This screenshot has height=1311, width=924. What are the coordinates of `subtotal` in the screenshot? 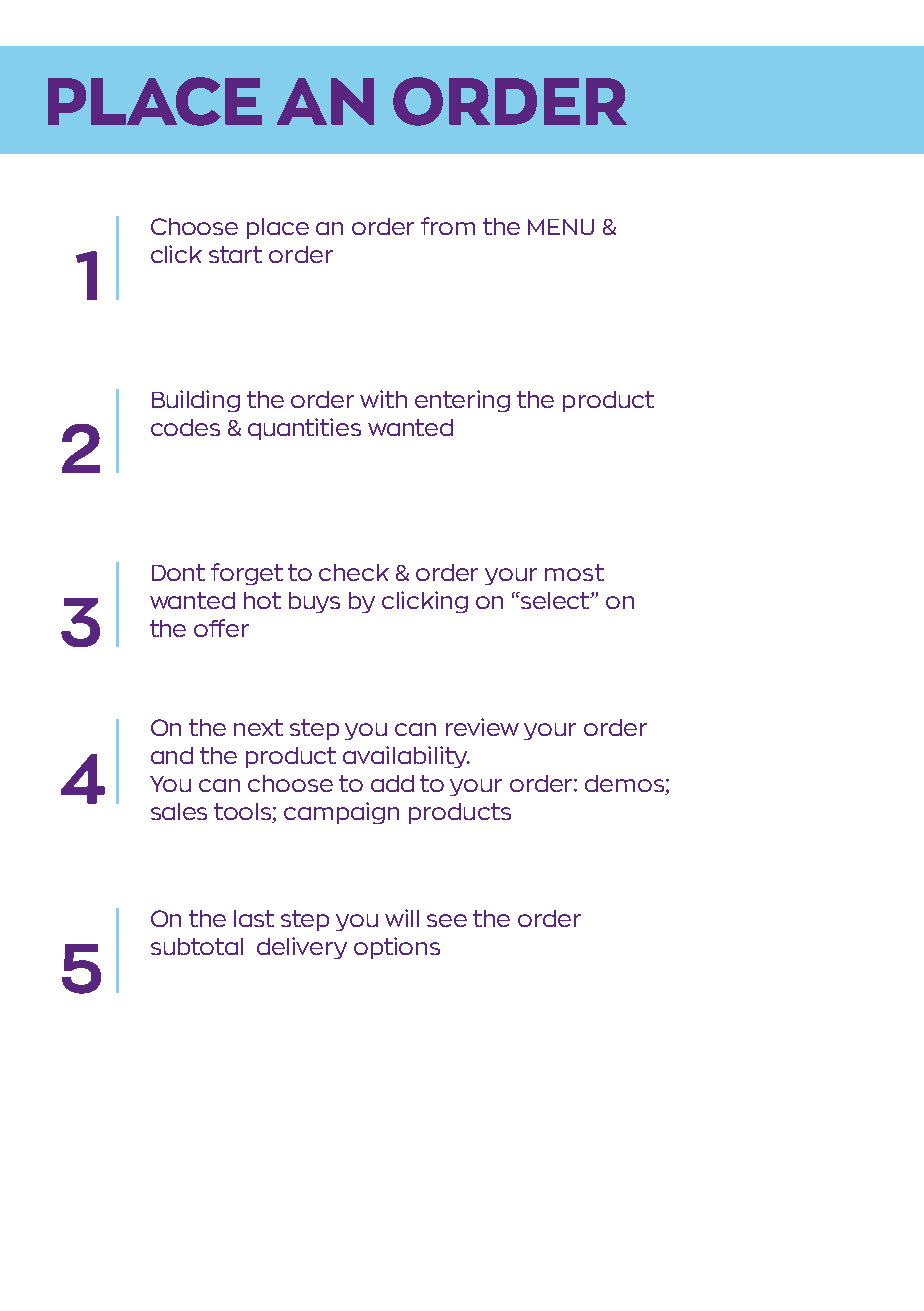 It's located at (197, 946).
